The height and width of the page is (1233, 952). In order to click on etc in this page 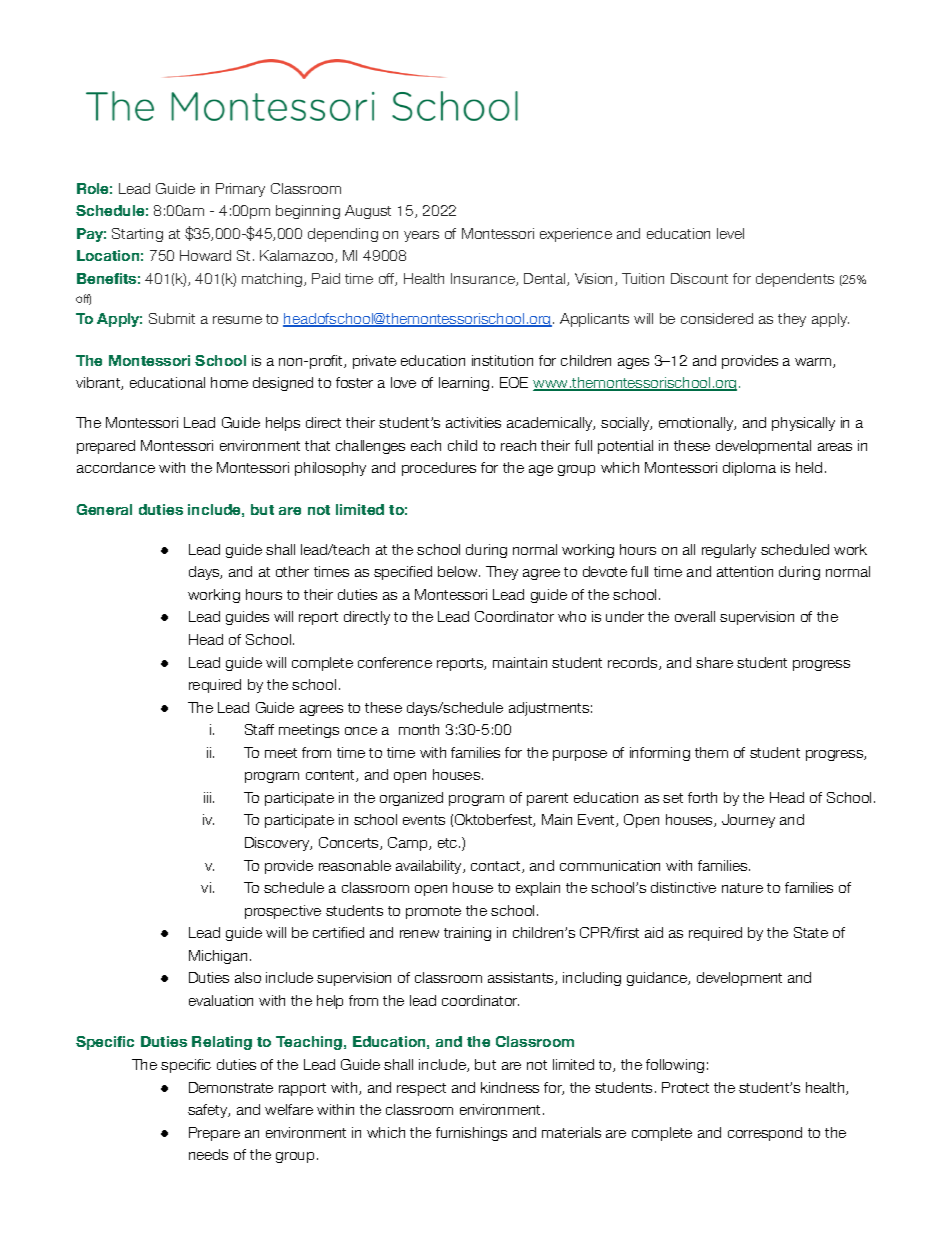, I will do `click(449, 843)`.
